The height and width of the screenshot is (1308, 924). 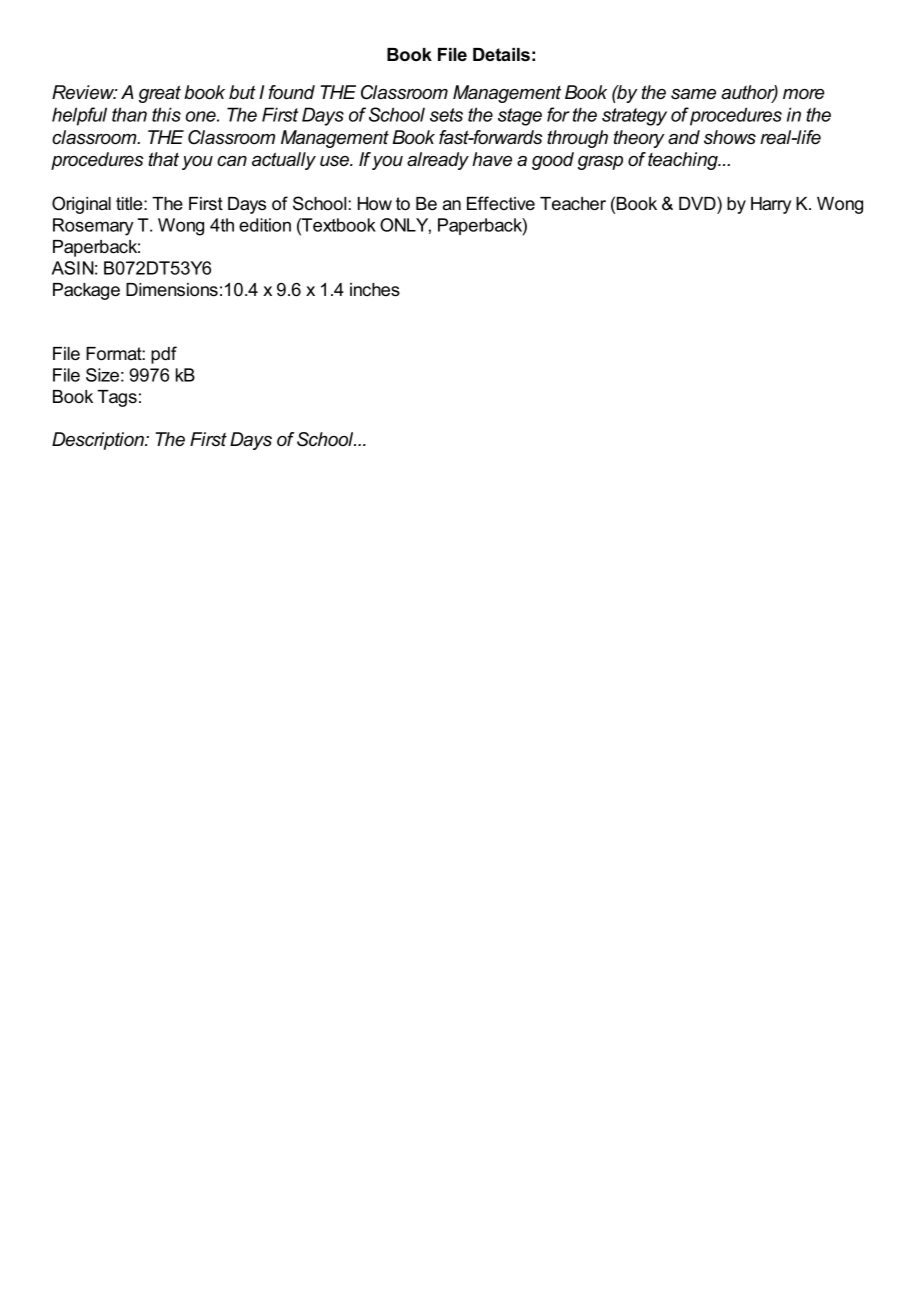 I want to click on inches, so click(x=375, y=290).
